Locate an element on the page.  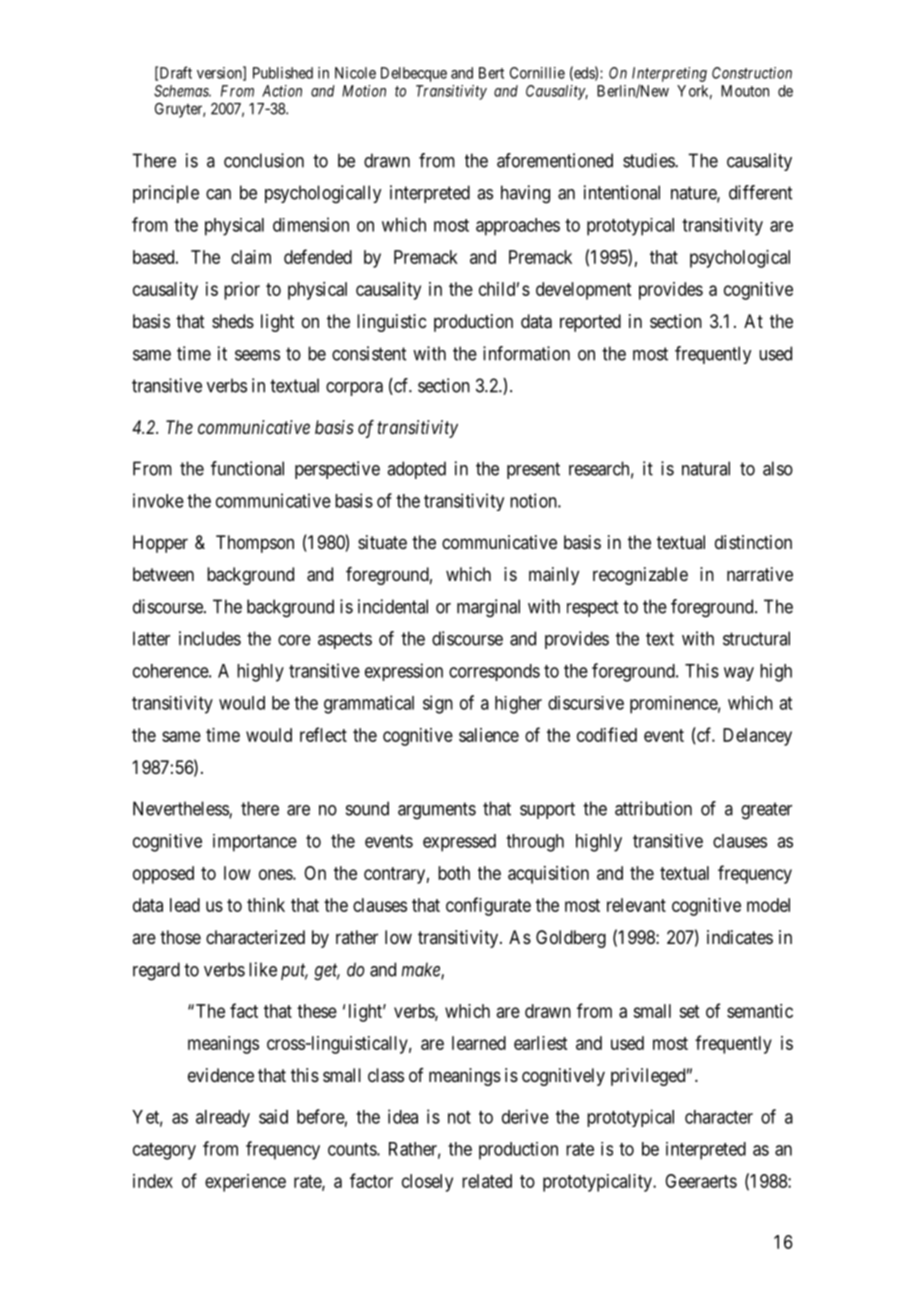
Bert is located at coordinates (491, 73).
